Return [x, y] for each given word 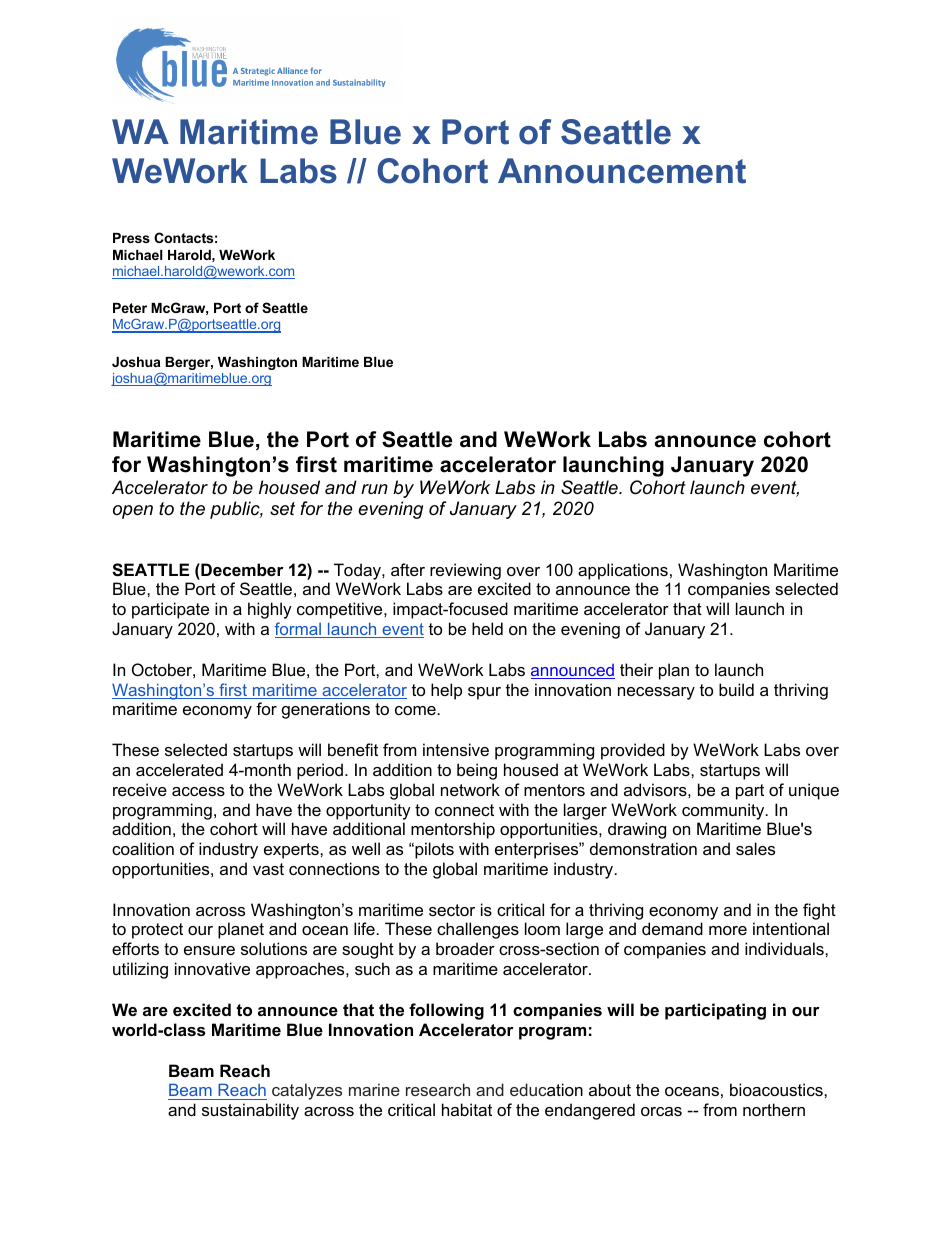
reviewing [465, 571]
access [198, 791]
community [724, 811]
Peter [130, 308]
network [470, 789]
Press [131, 238]
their [636, 669]
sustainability [250, 1111]
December [241, 569]
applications [623, 571]
